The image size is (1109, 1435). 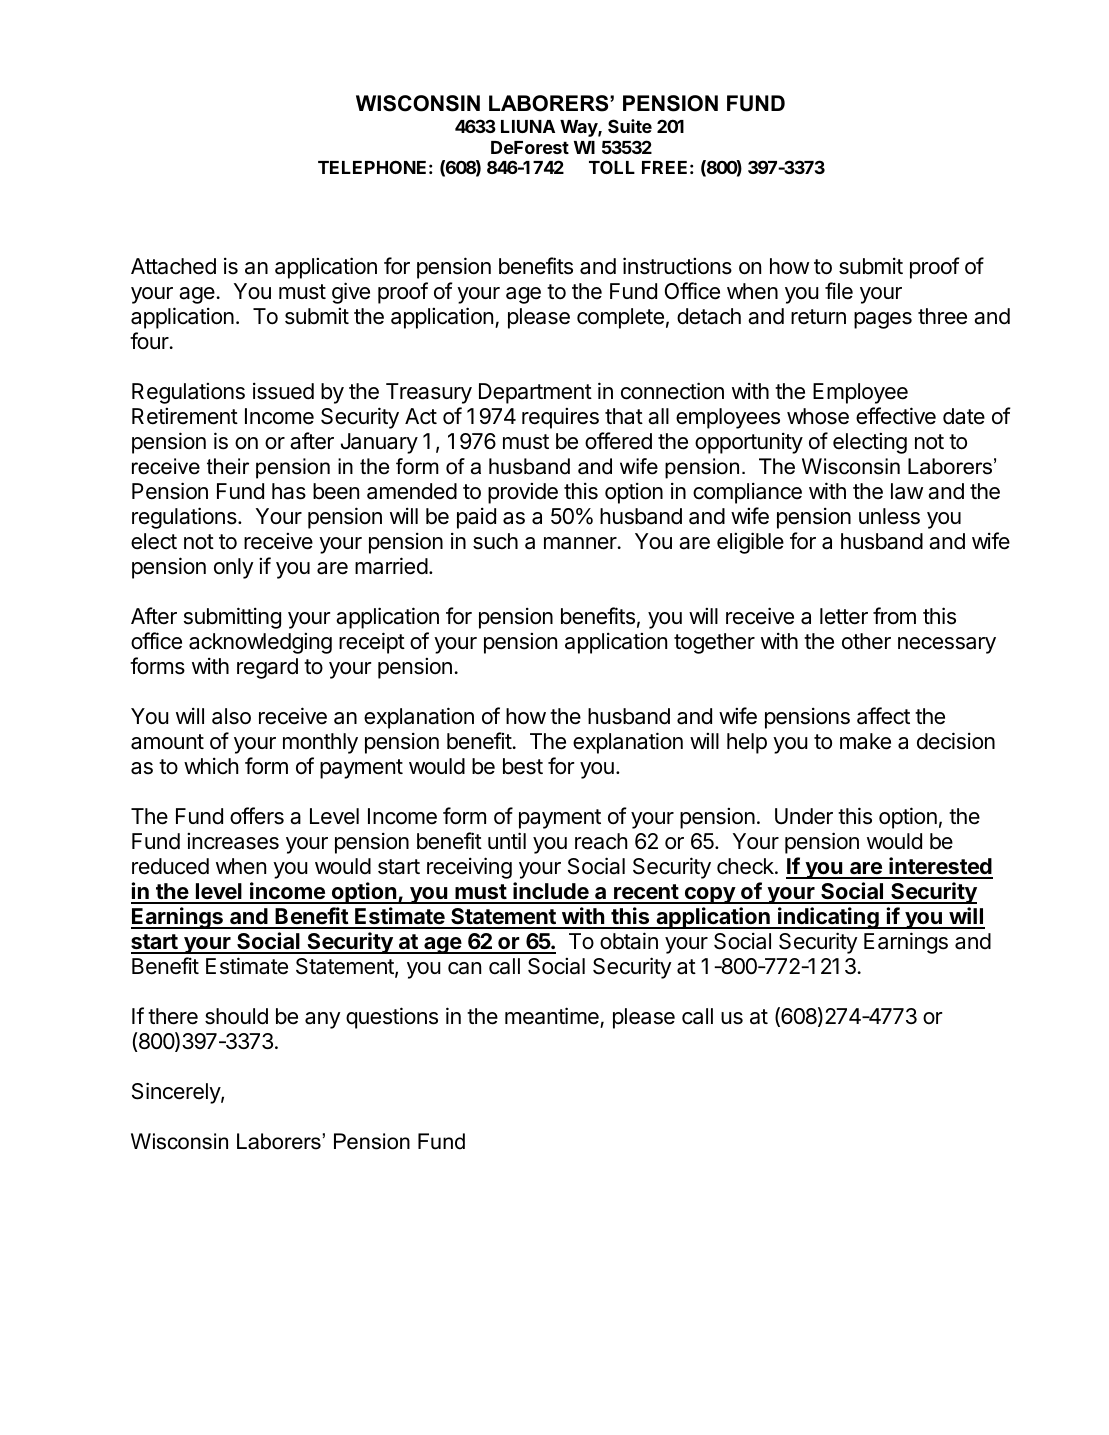 I want to click on best, so click(x=523, y=766).
